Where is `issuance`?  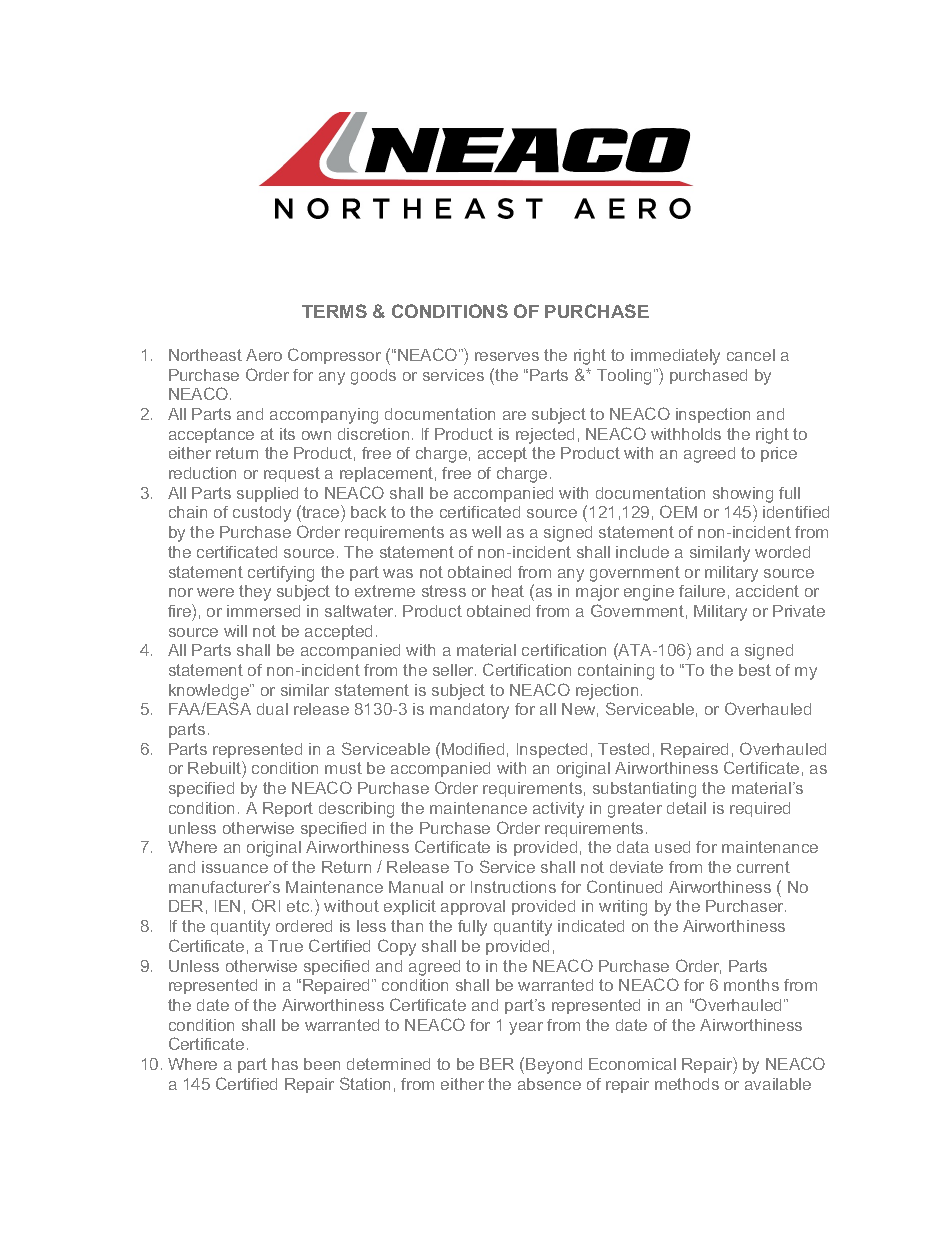 issuance is located at coordinates (235, 867).
